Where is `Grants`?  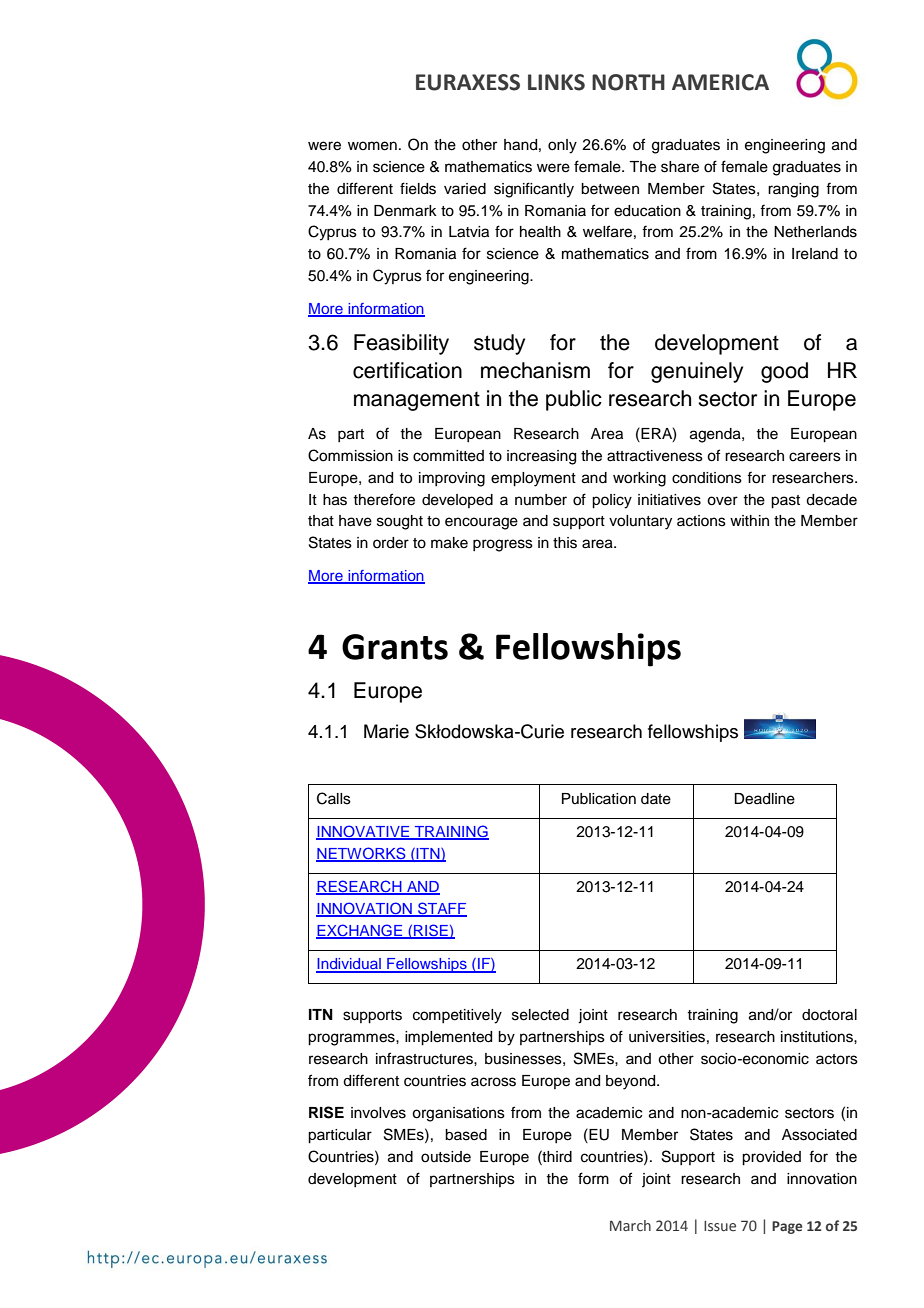 Grants is located at coordinates (395, 647).
